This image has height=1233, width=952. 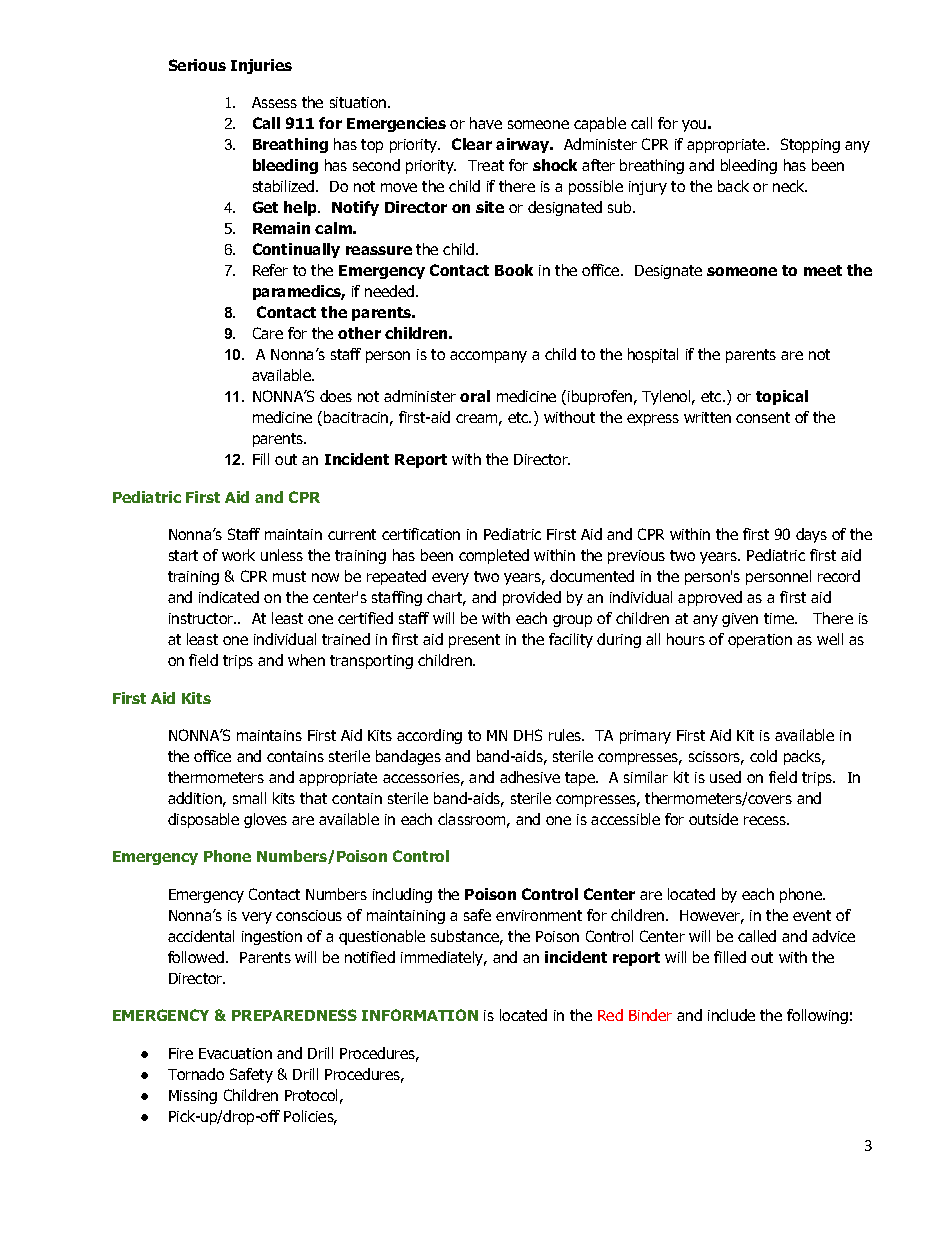 What do you see at coordinates (274, 102) in the image?
I see `Assess` at bounding box center [274, 102].
